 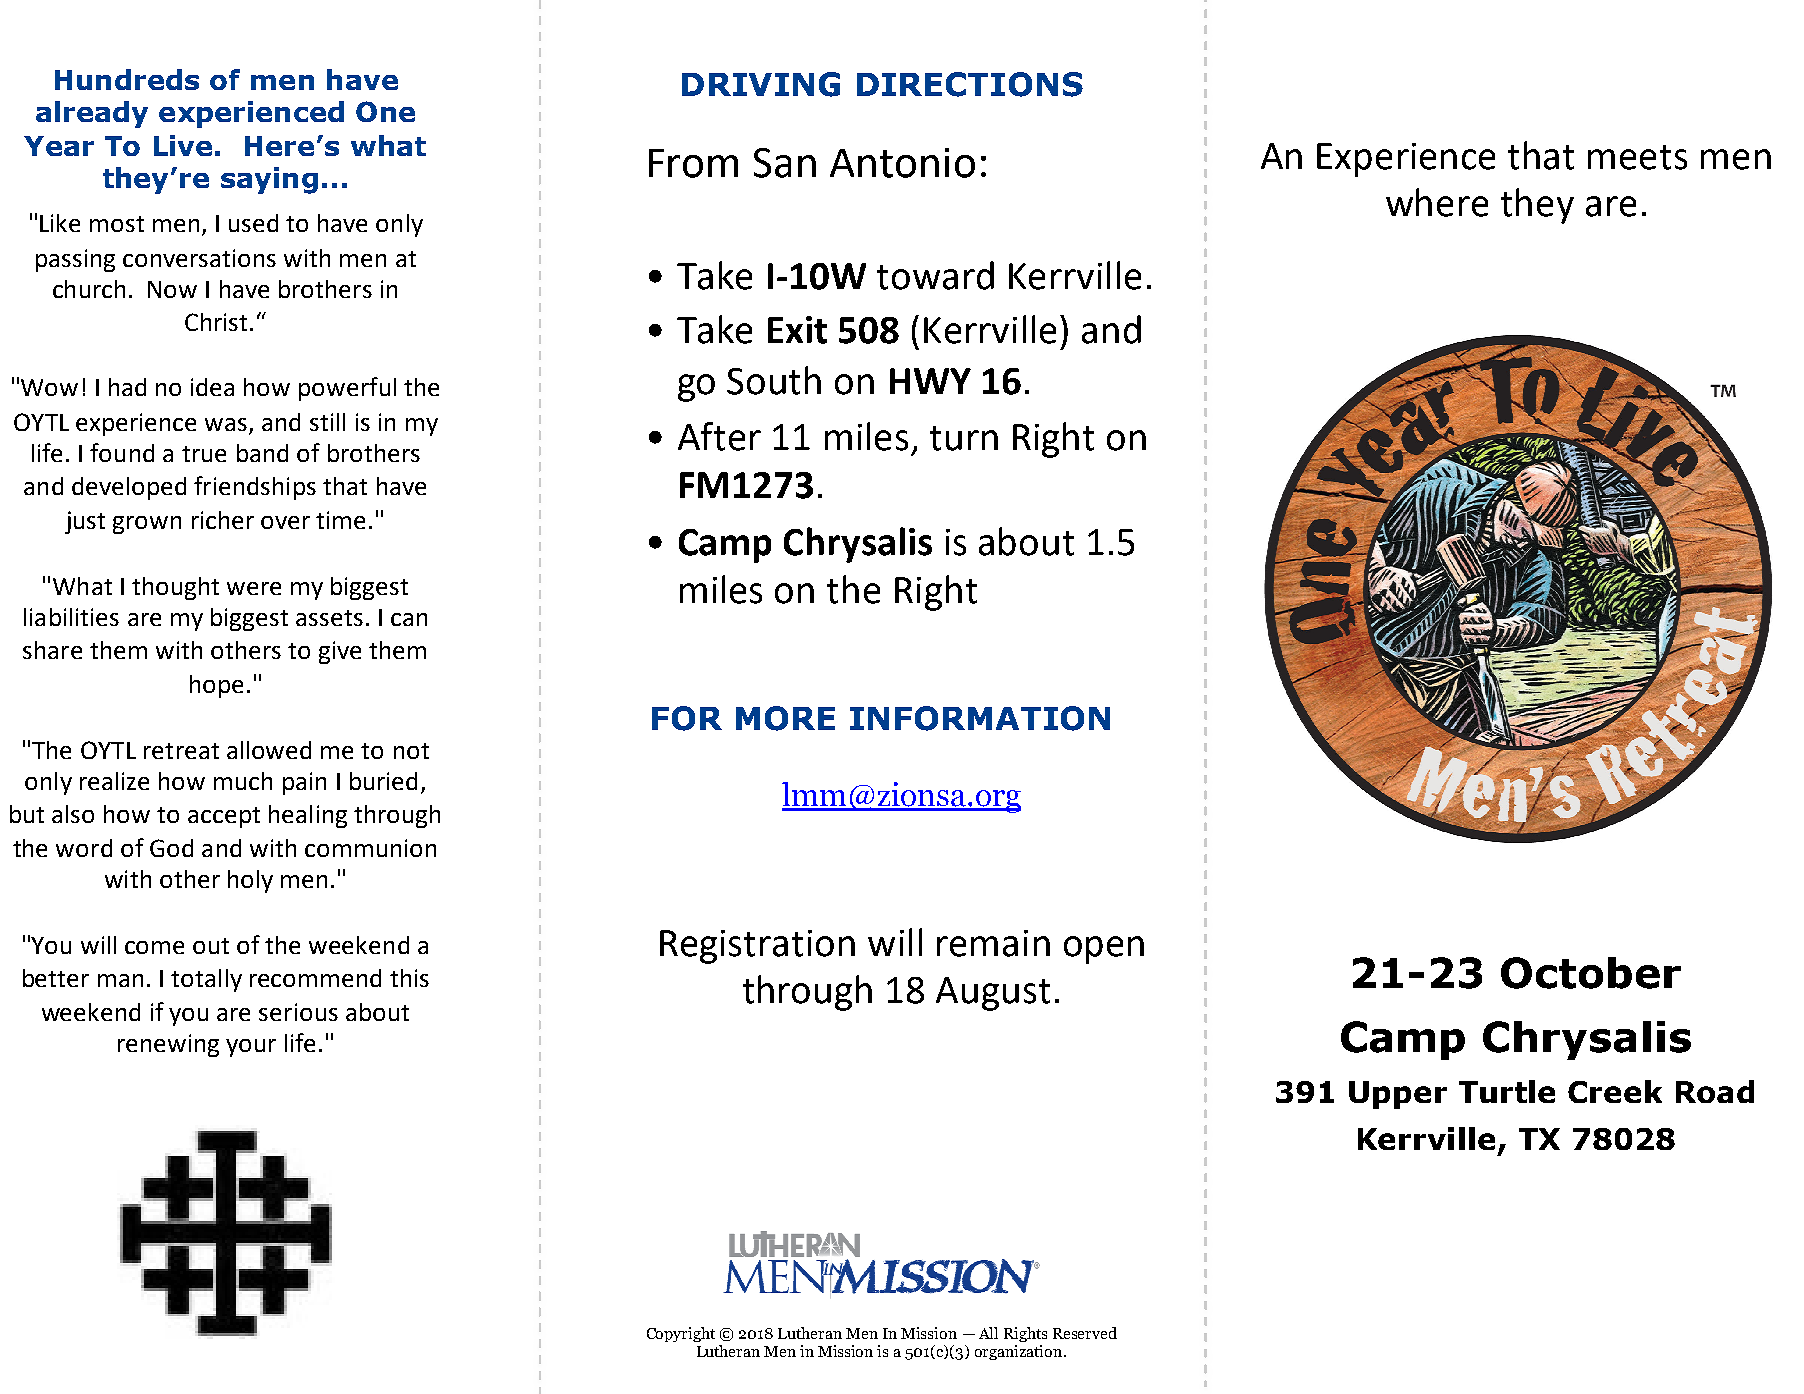 I want to click on your, so click(x=251, y=1048).
